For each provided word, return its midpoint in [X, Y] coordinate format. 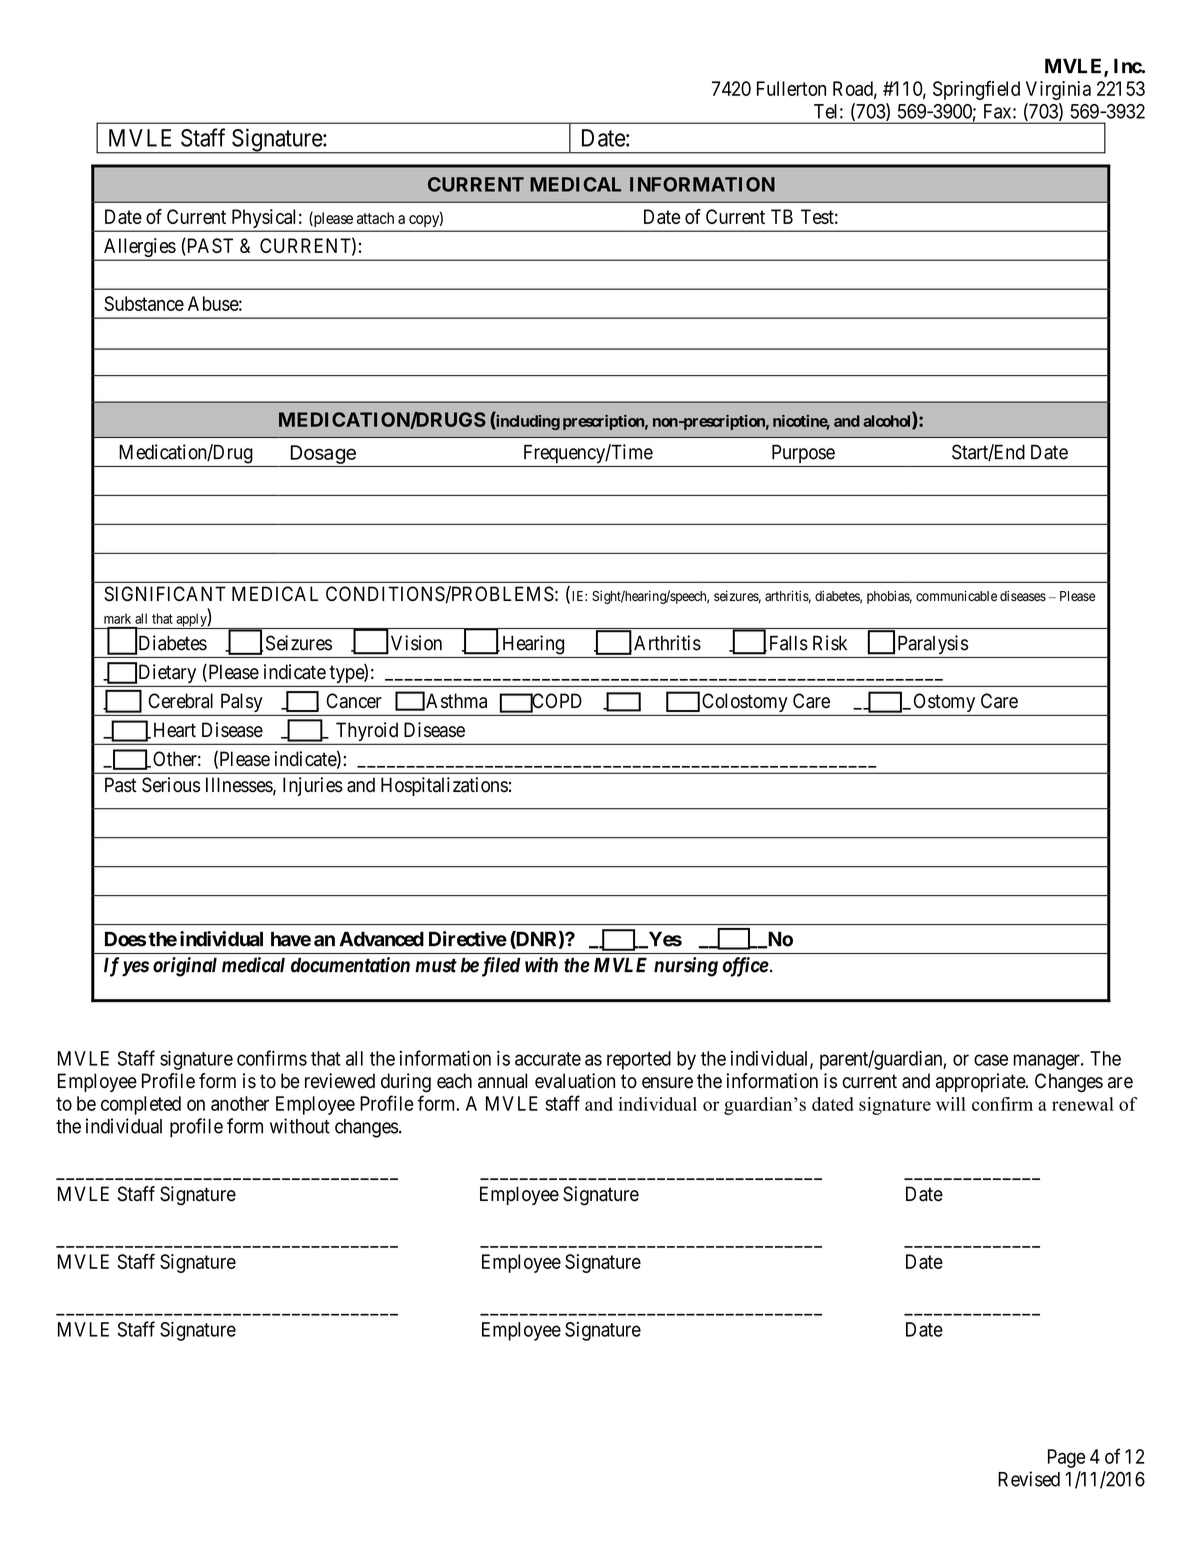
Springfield [976, 90]
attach [375, 218]
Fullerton [791, 88]
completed [141, 1105]
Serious [171, 785]
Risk [830, 643]
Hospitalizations [444, 786]
